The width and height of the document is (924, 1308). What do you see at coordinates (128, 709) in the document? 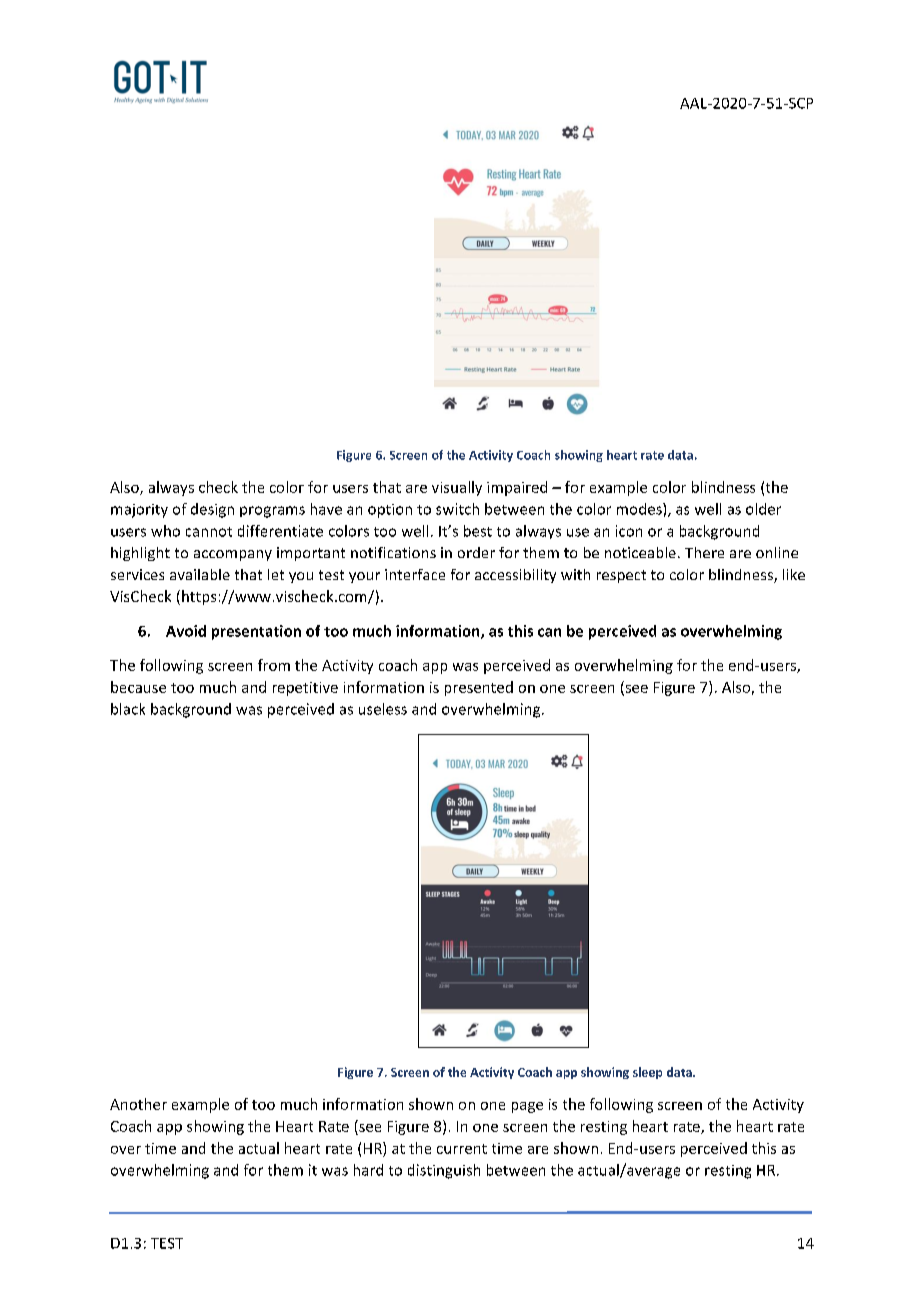
I see `black` at bounding box center [128, 709].
